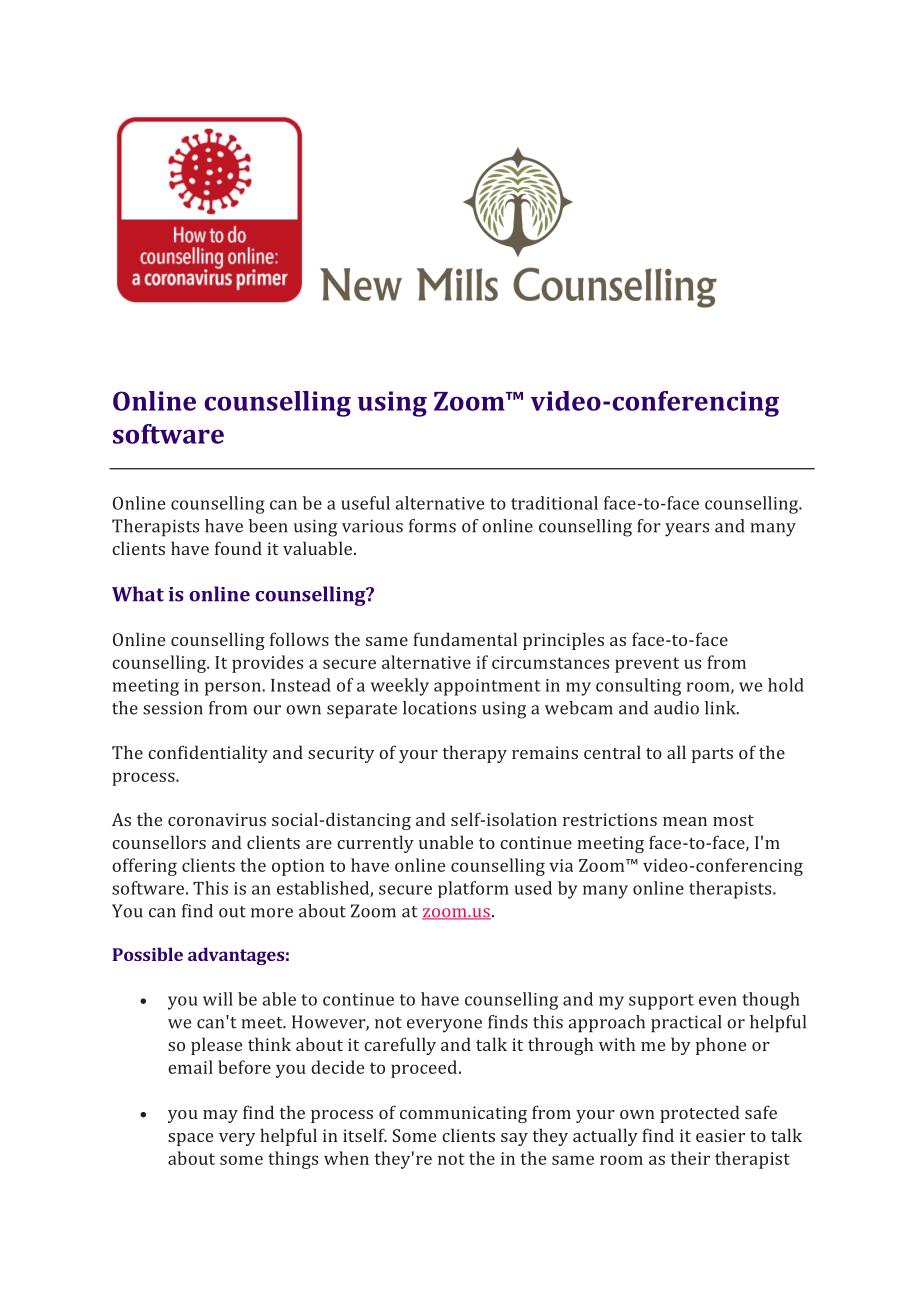 This image has width=924, height=1308. I want to click on space, so click(190, 1139).
